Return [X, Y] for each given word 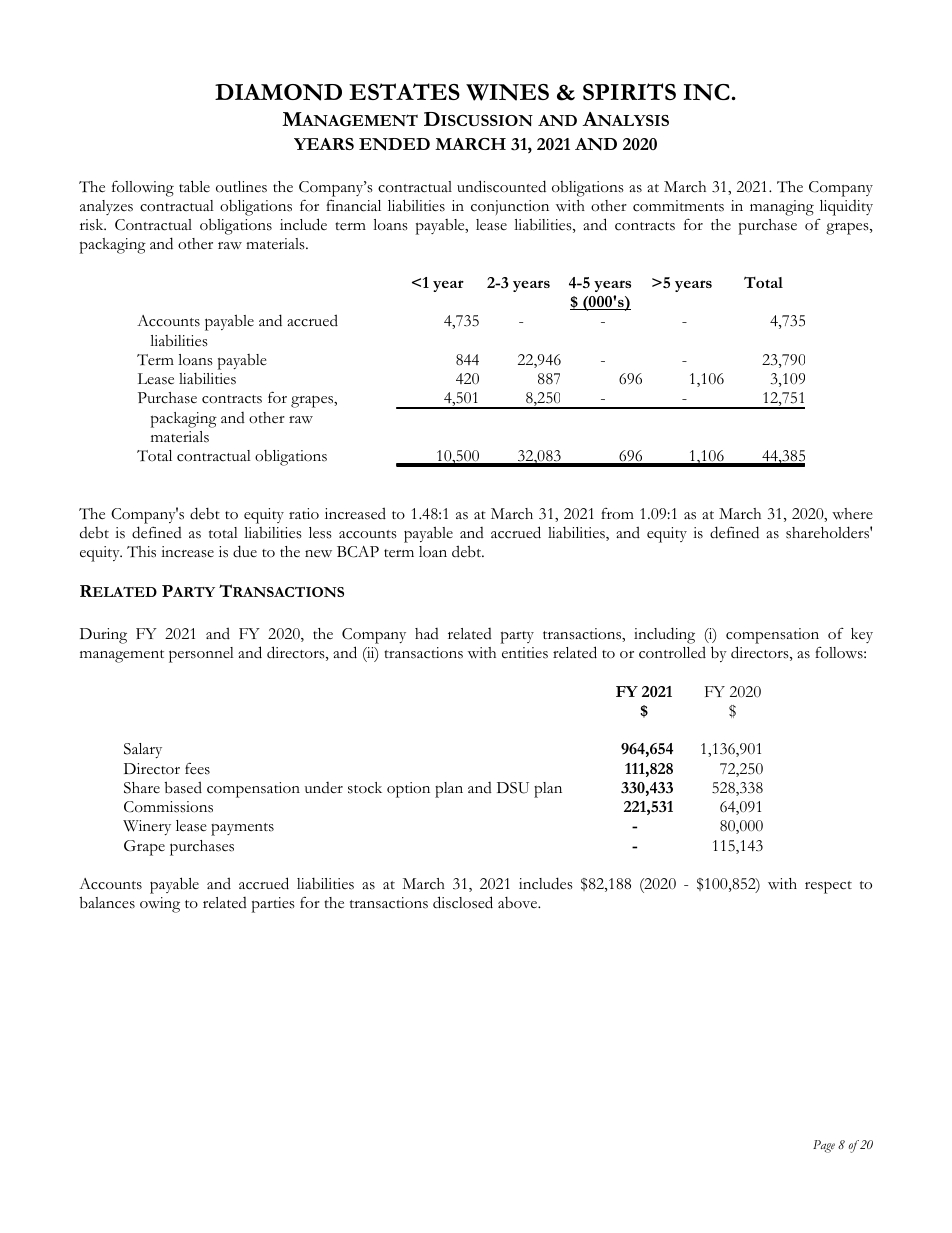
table [194, 186]
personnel [201, 655]
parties [273, 905]
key [862, 635]
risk [93, 225]
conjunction [510, 207]
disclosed [463, 902]
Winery [147, 827]
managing [782, 208]
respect [828, 887]
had [427, 633]
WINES [507, 92]
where [852, 514]
